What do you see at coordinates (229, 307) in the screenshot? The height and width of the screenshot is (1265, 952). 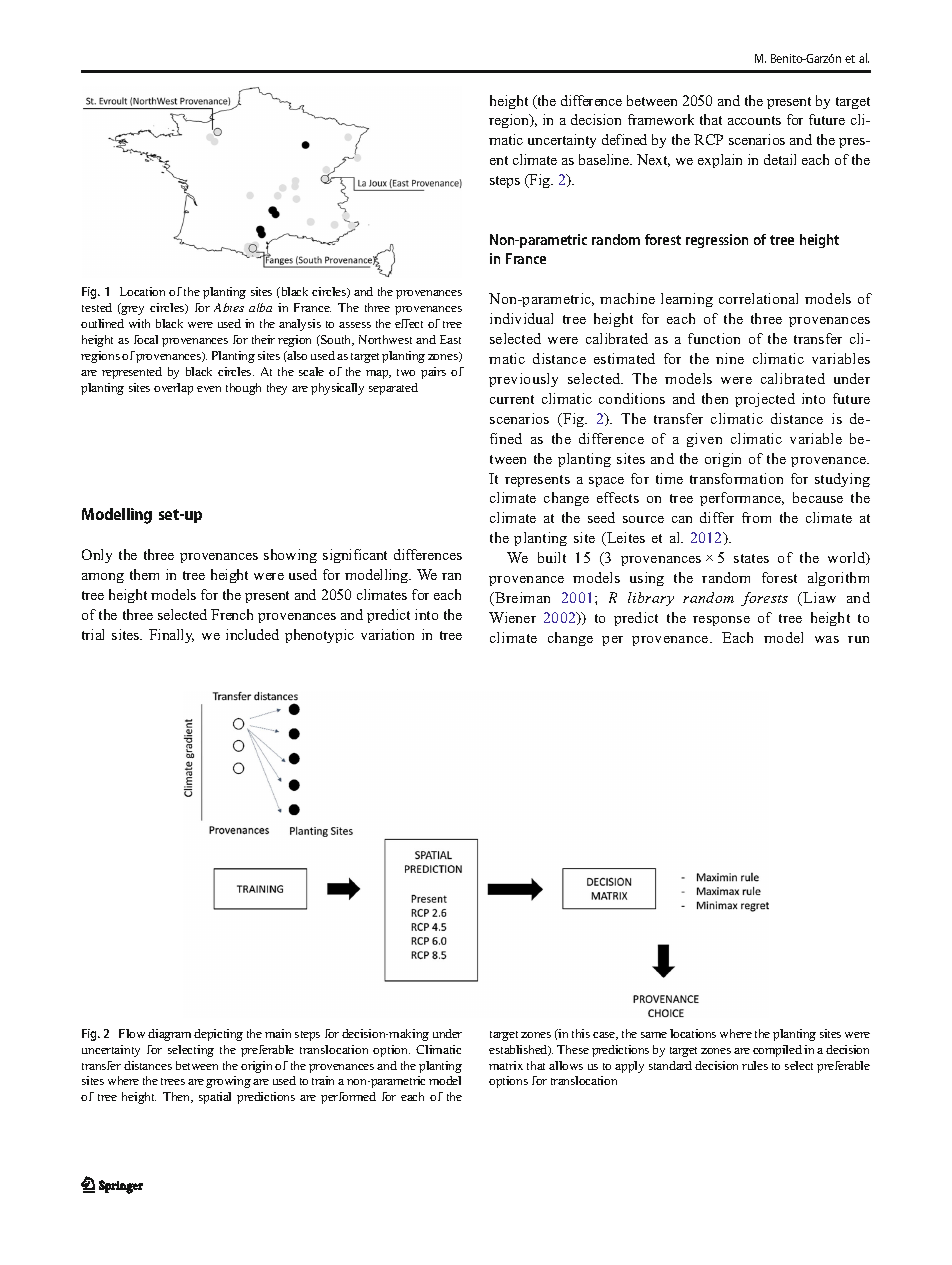 I see `Abies` at bounding box center [229, 307].
